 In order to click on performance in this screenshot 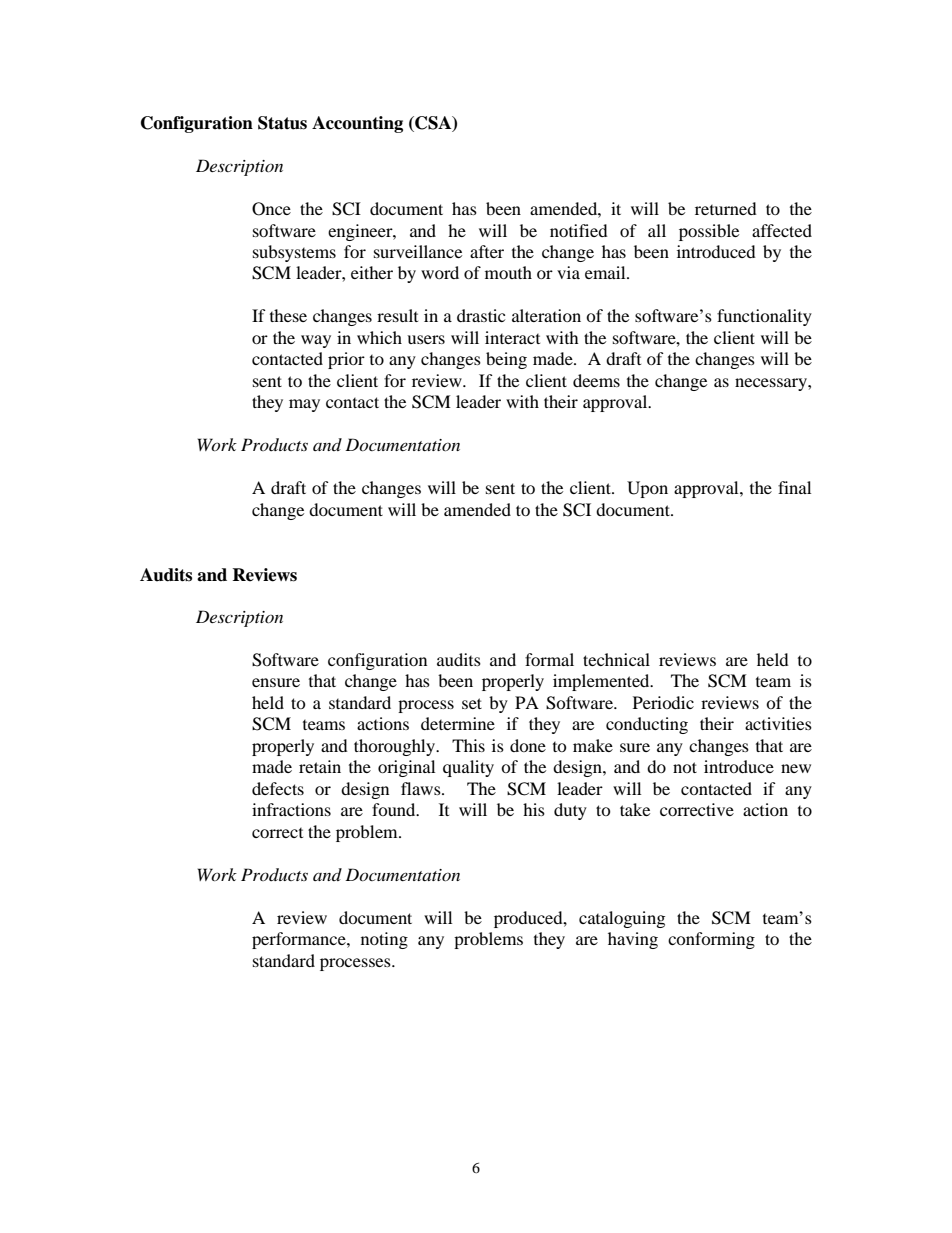, I will do `click(300, 940)`.
